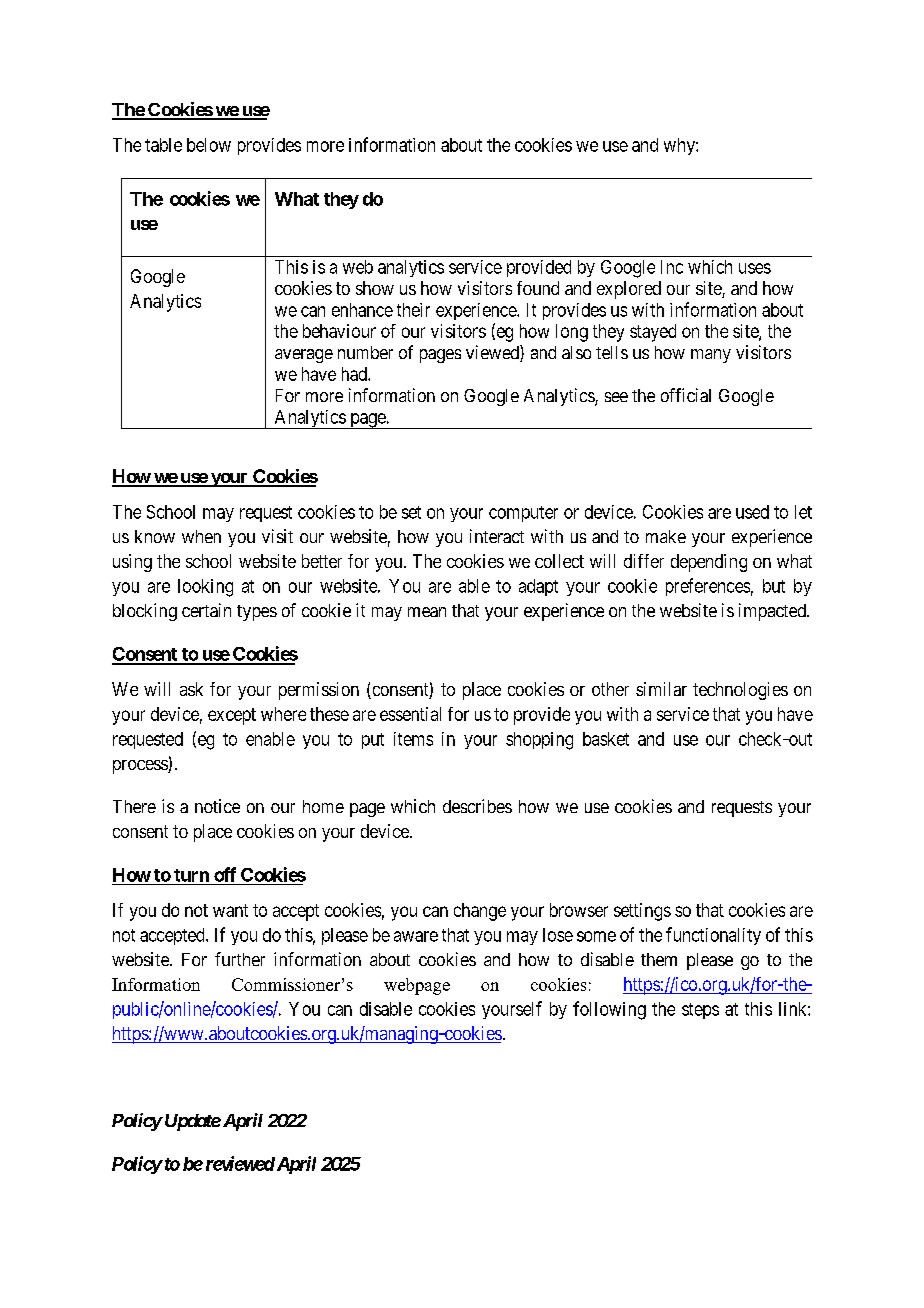 Image resolution: width=924 pixels, height=1308 pixels. Describe the element at coordinates (538, 288) in the screenshot. I see `found` at that location.
